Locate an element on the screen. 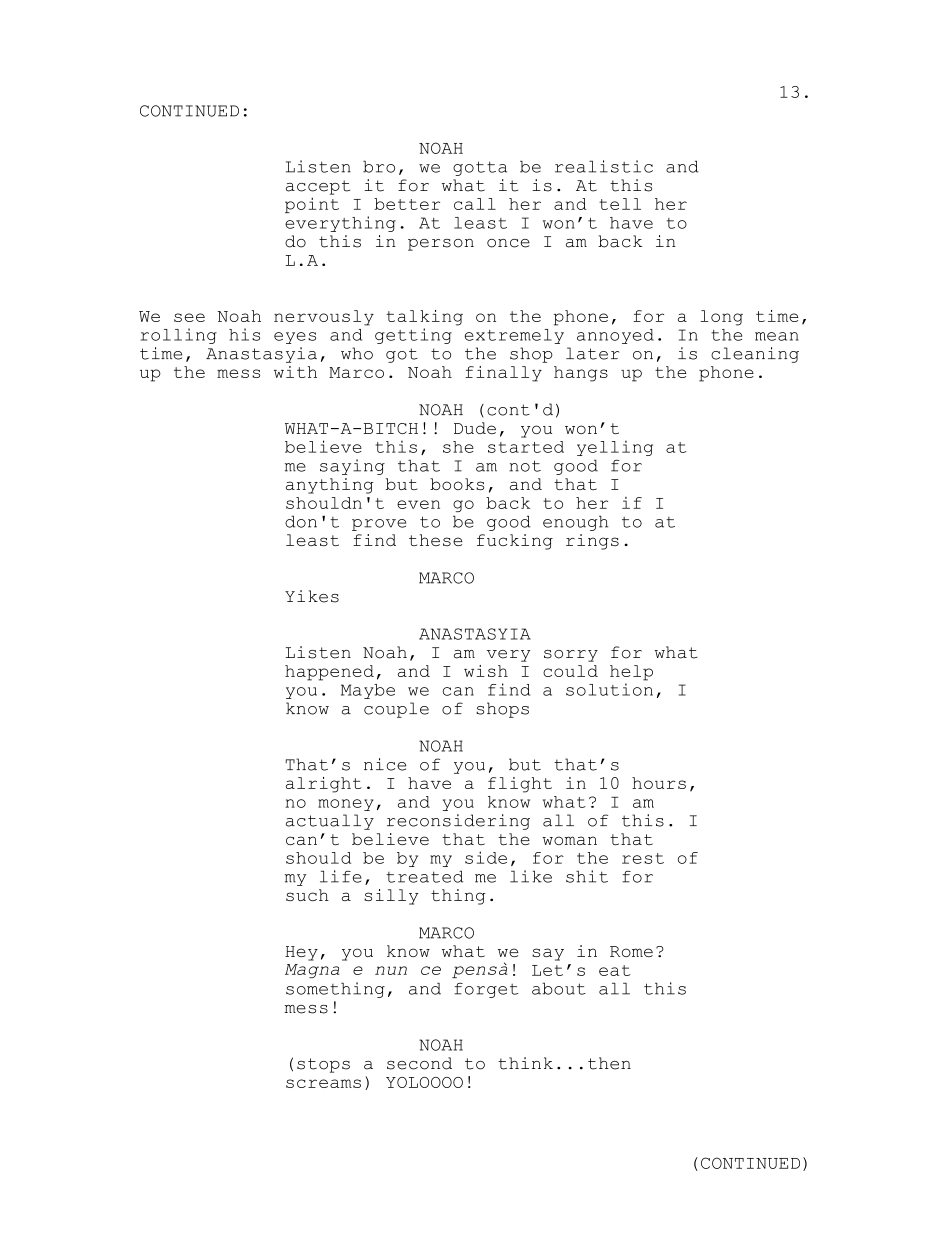  stops is located at coordinates (323, 1065).
